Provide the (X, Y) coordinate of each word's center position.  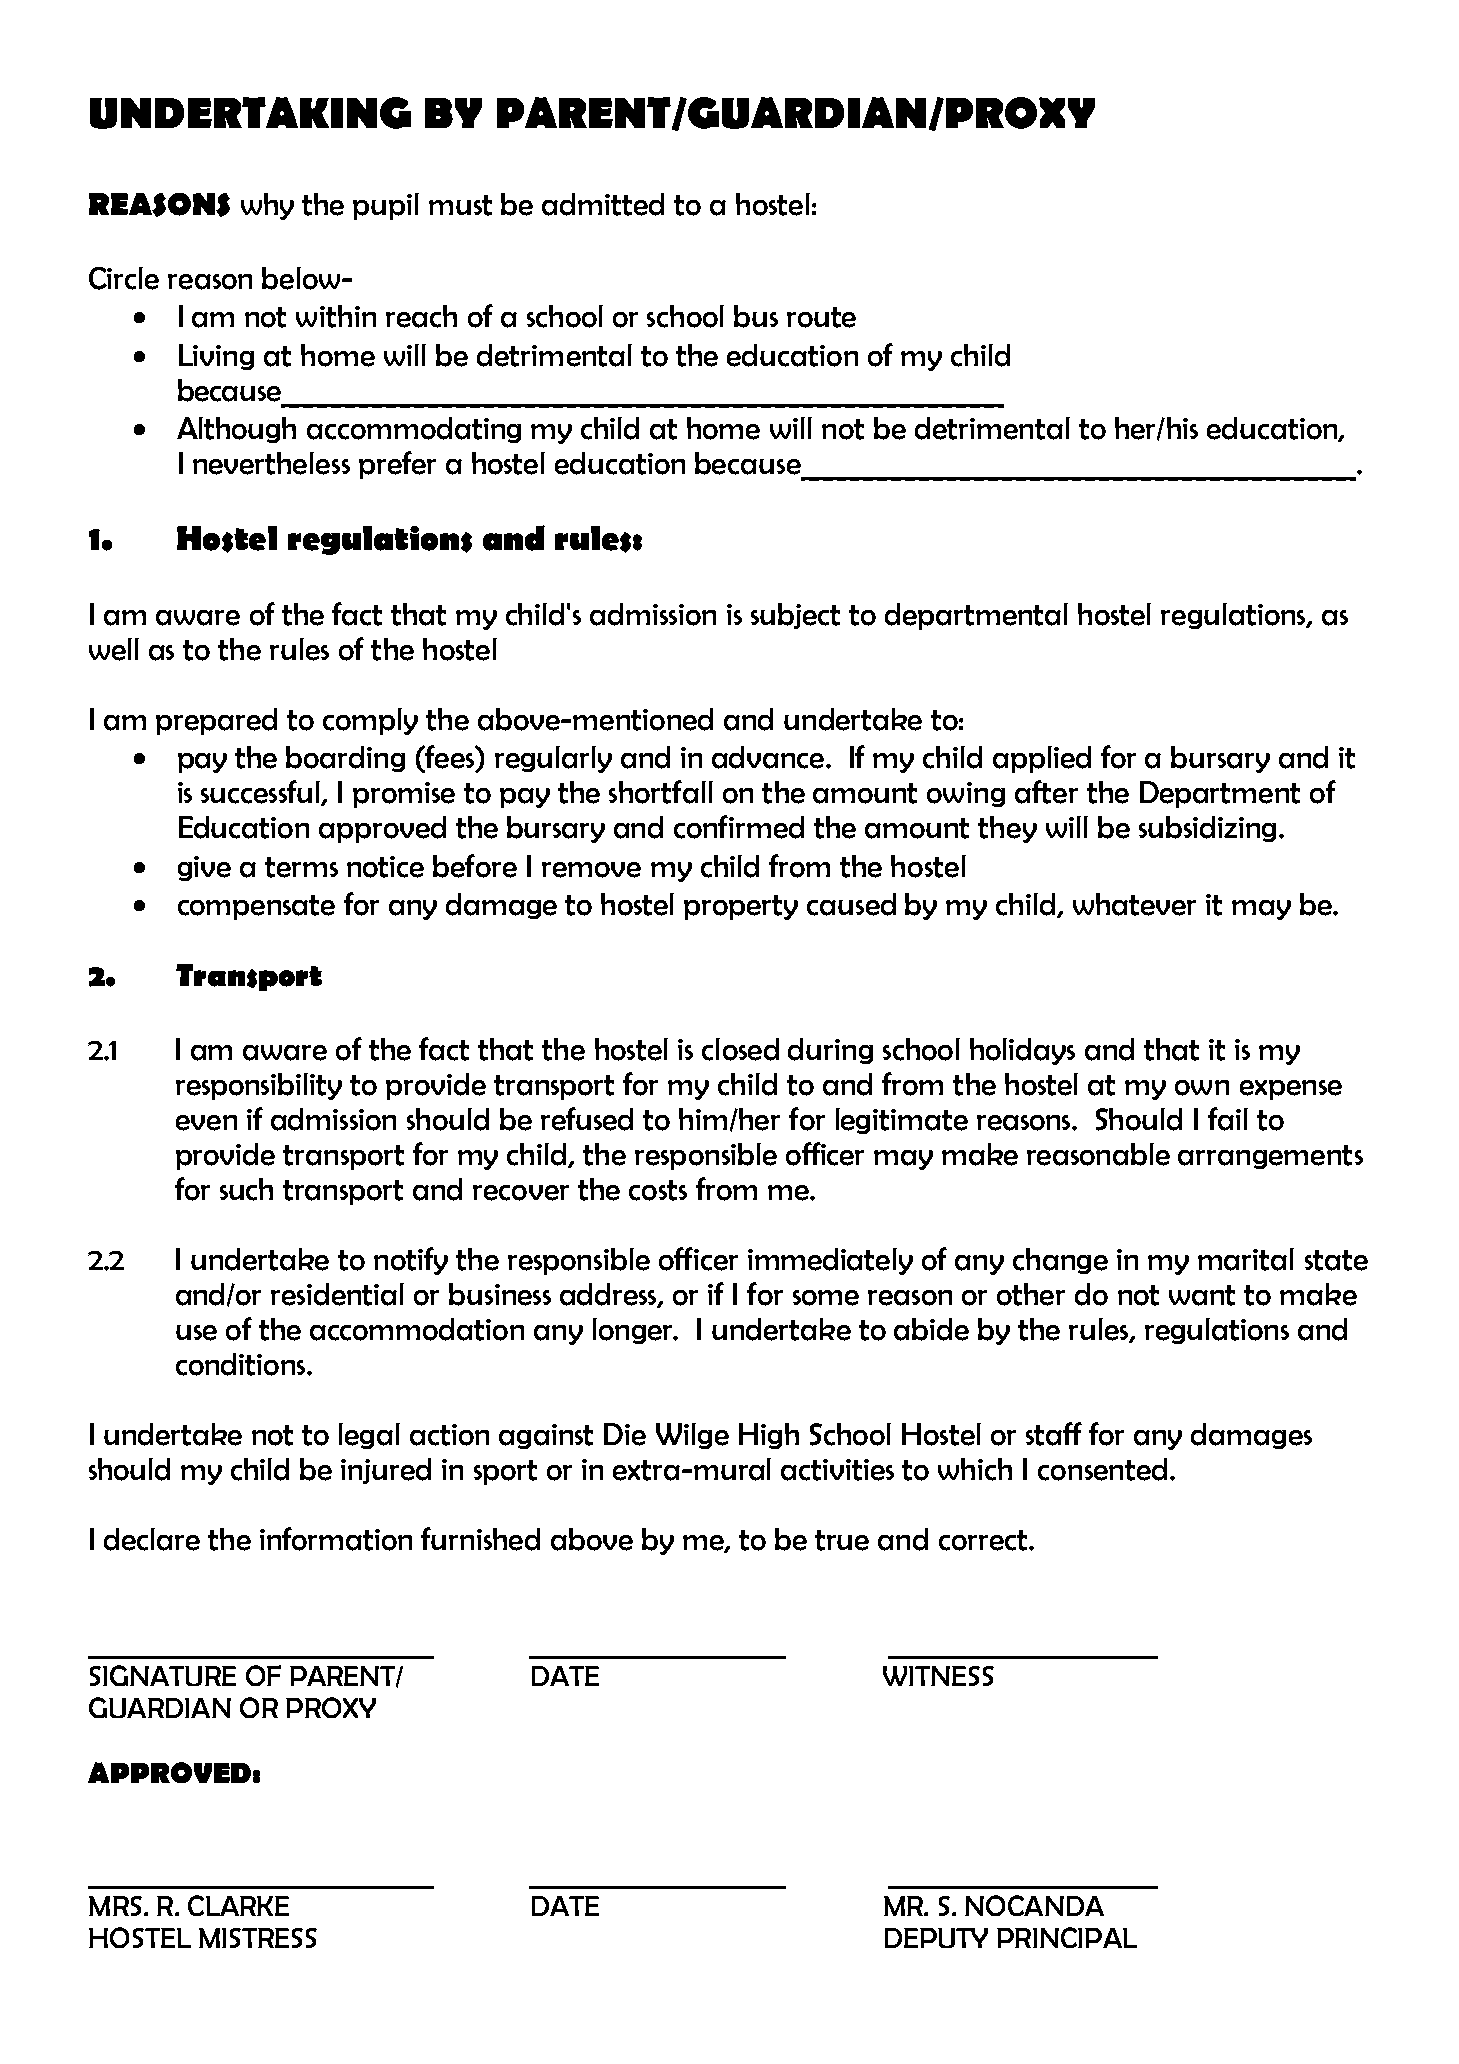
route (821, 317)
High (769, 1436)
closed (740, 1049)
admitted (603, 204)
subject (795, 616)
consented (1102, 1469)
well (114, 649)
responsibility (259, 1086)
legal (369, 1436)
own (1202, 1088)
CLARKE (238, 1905)
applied (1042, 759)
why (267, 206)
